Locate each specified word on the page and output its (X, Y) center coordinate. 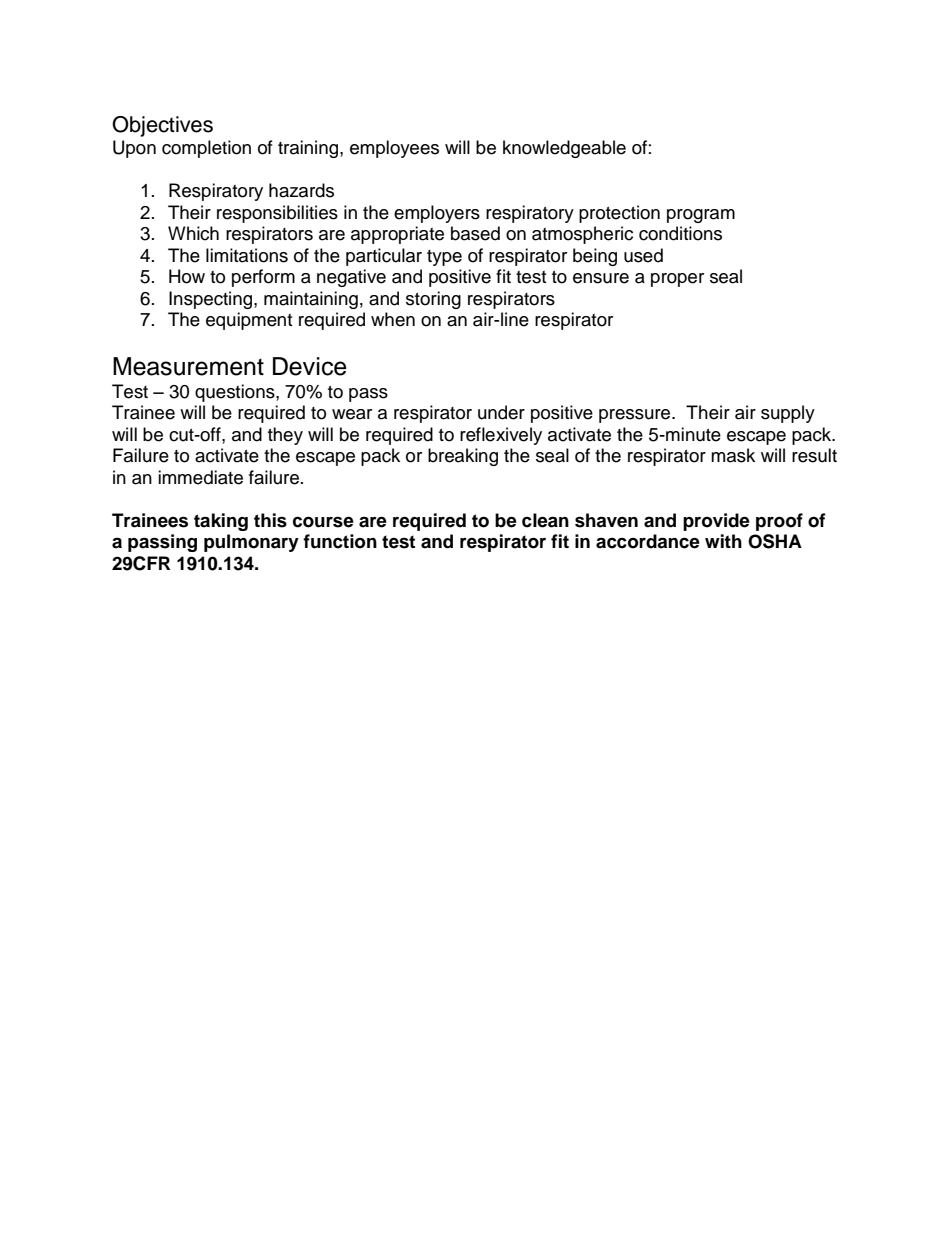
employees (394, 149)
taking (221, 522)
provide (716, 522)
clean (545, 520)
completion (206, 149)
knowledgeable (564, 149)
